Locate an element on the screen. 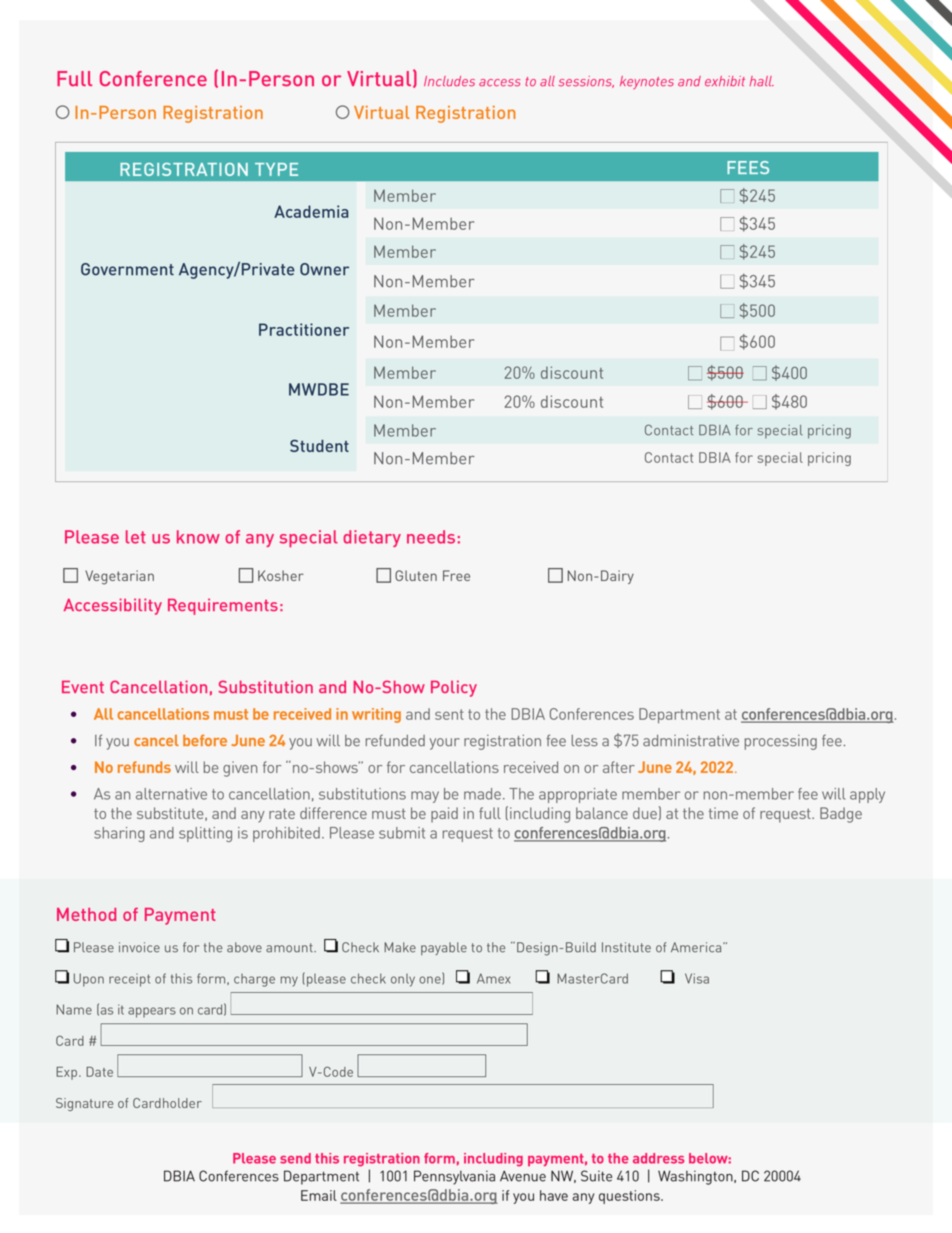 The height and width of the screenshot is (1233, 952). sent is located at coordinates (449, 714).
